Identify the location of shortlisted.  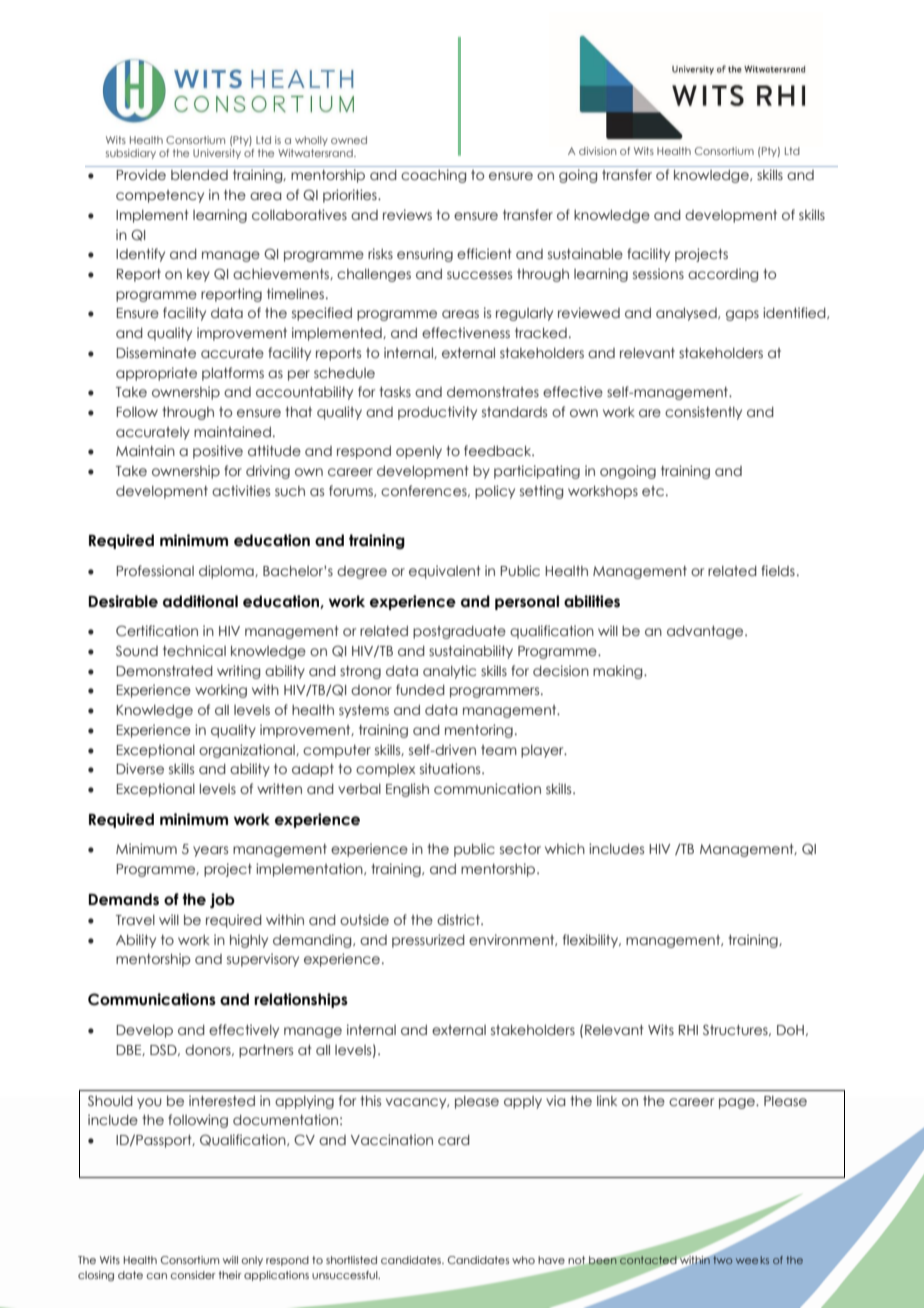
(351, 1260).
